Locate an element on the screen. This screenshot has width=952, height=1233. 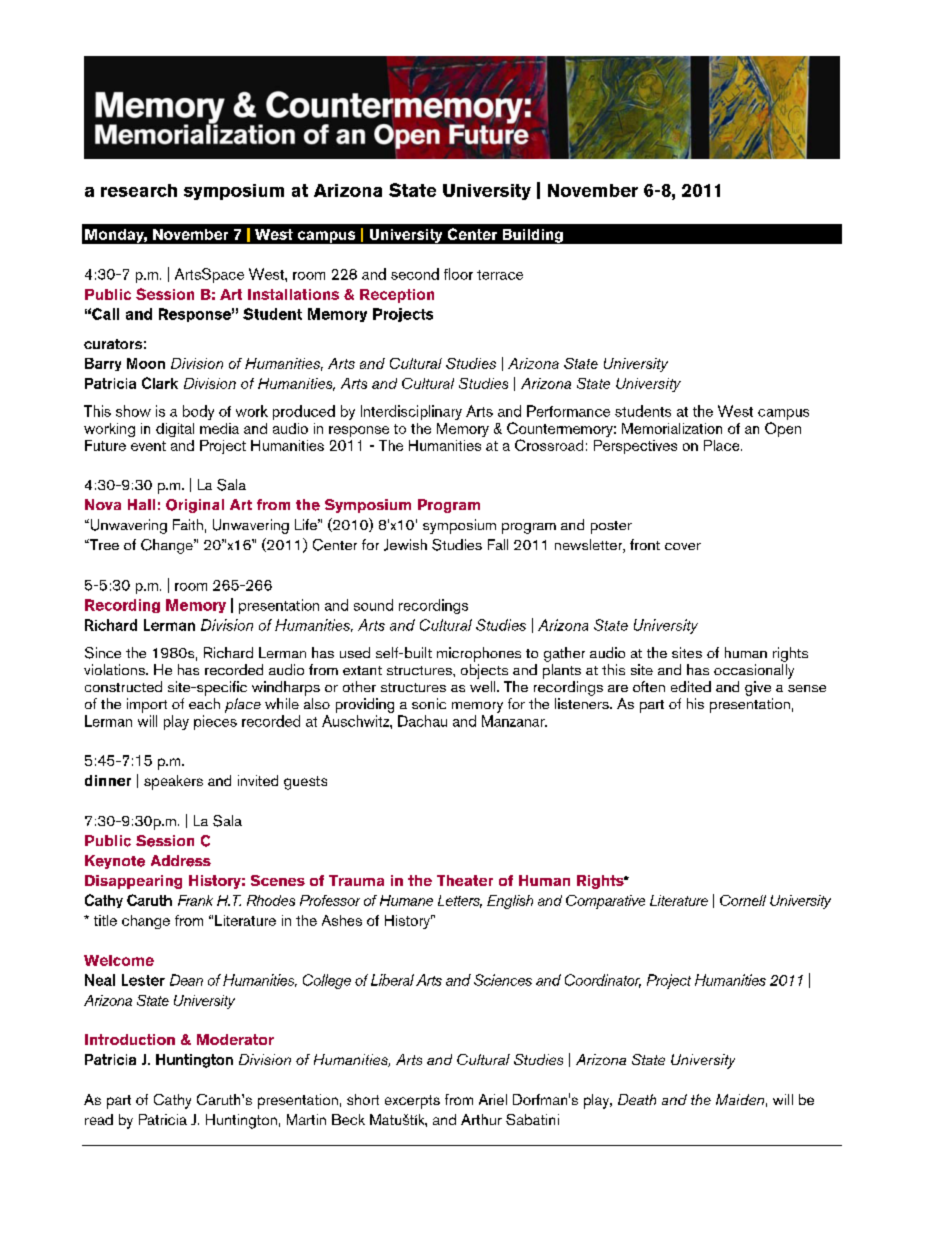
Death is located at coordinates (637, 1099).
